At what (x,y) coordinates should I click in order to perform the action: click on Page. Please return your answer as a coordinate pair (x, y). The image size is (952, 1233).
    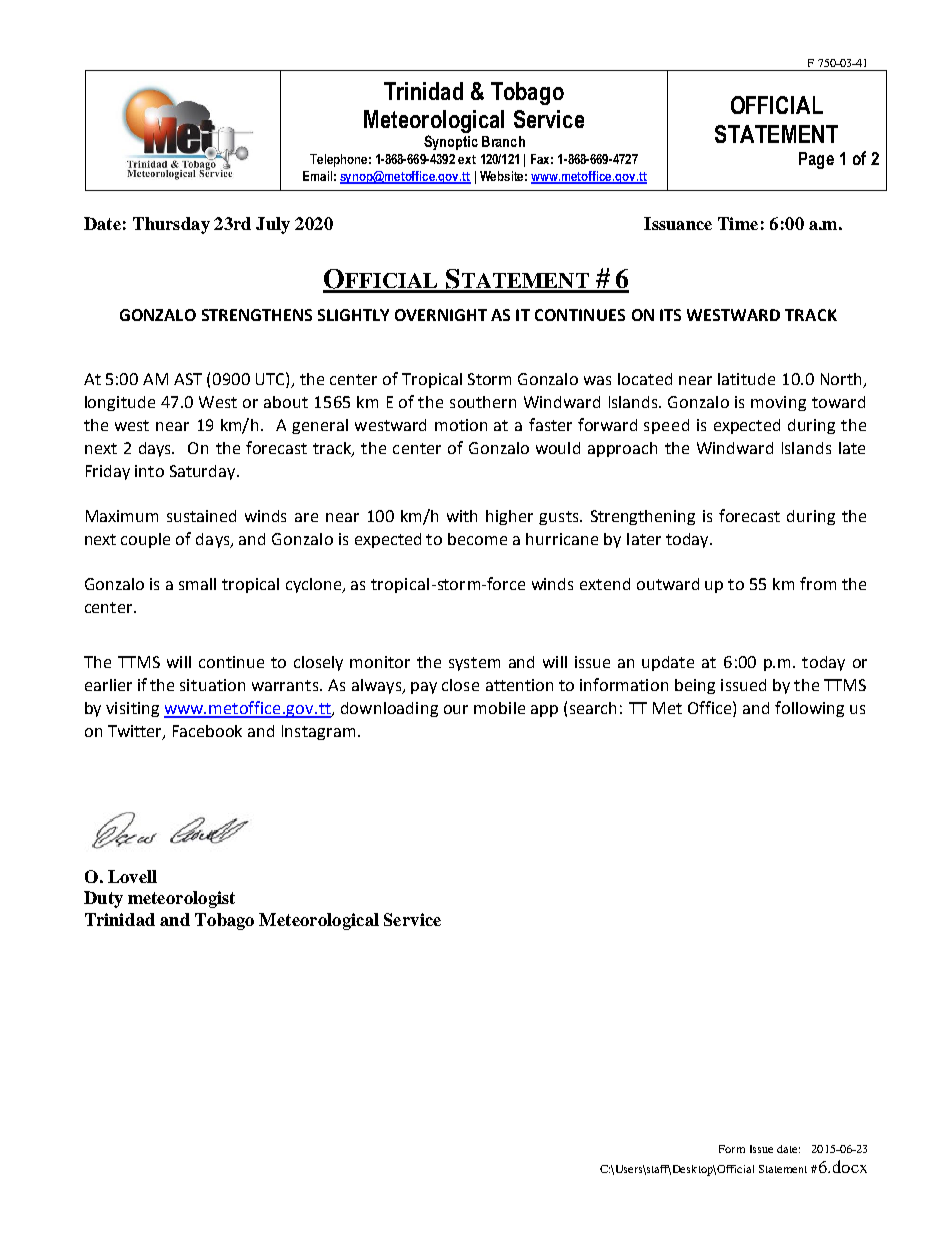
    Looking at the image, I should click on (816, 160).
